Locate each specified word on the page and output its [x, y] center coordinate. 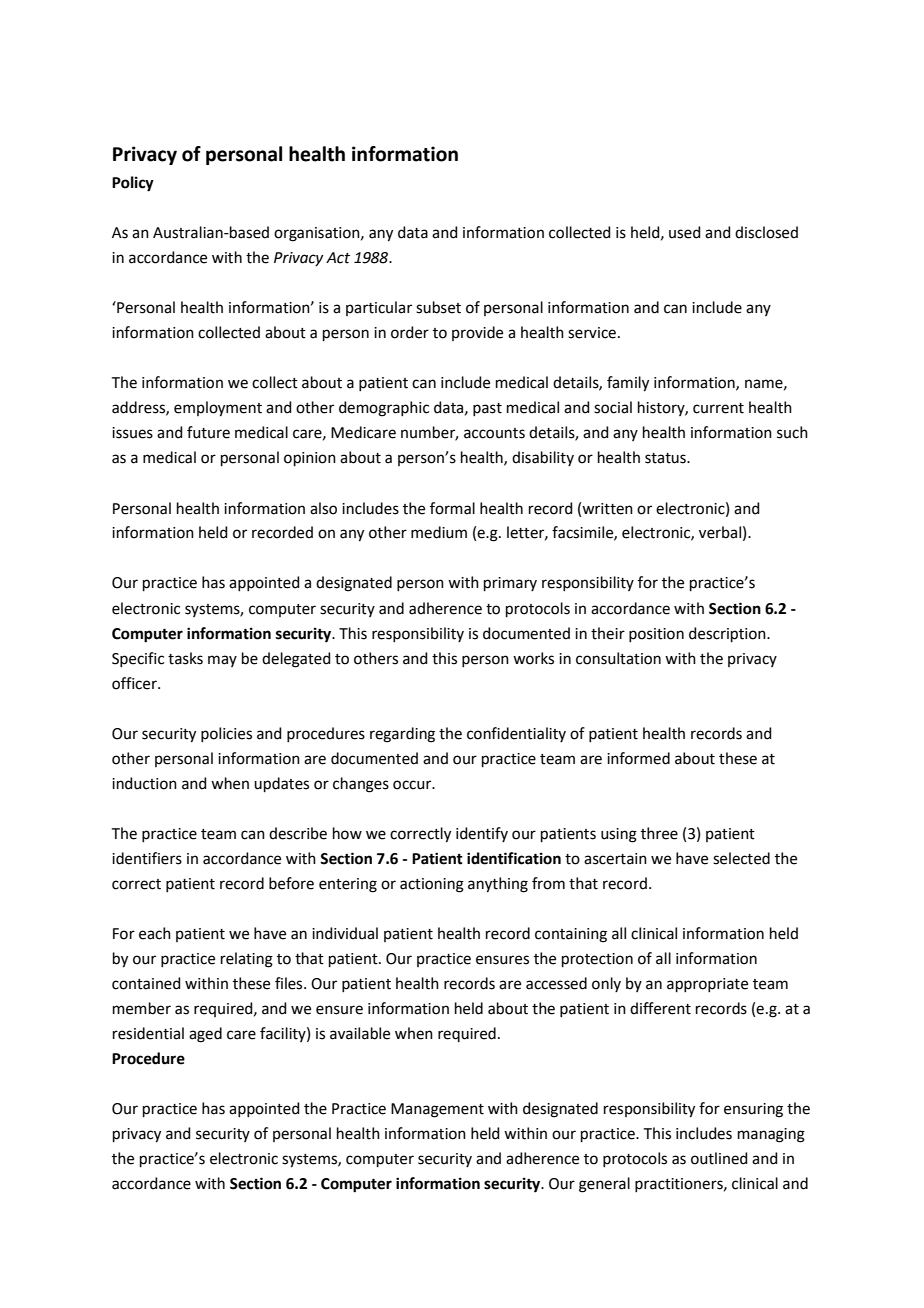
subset [438, 307]
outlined [719, 1158]
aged [205, 1035]
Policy [133, 184]
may [222, 661]
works [533, 658]
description [728, 634]
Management [437, 1110]
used [685, 232]
